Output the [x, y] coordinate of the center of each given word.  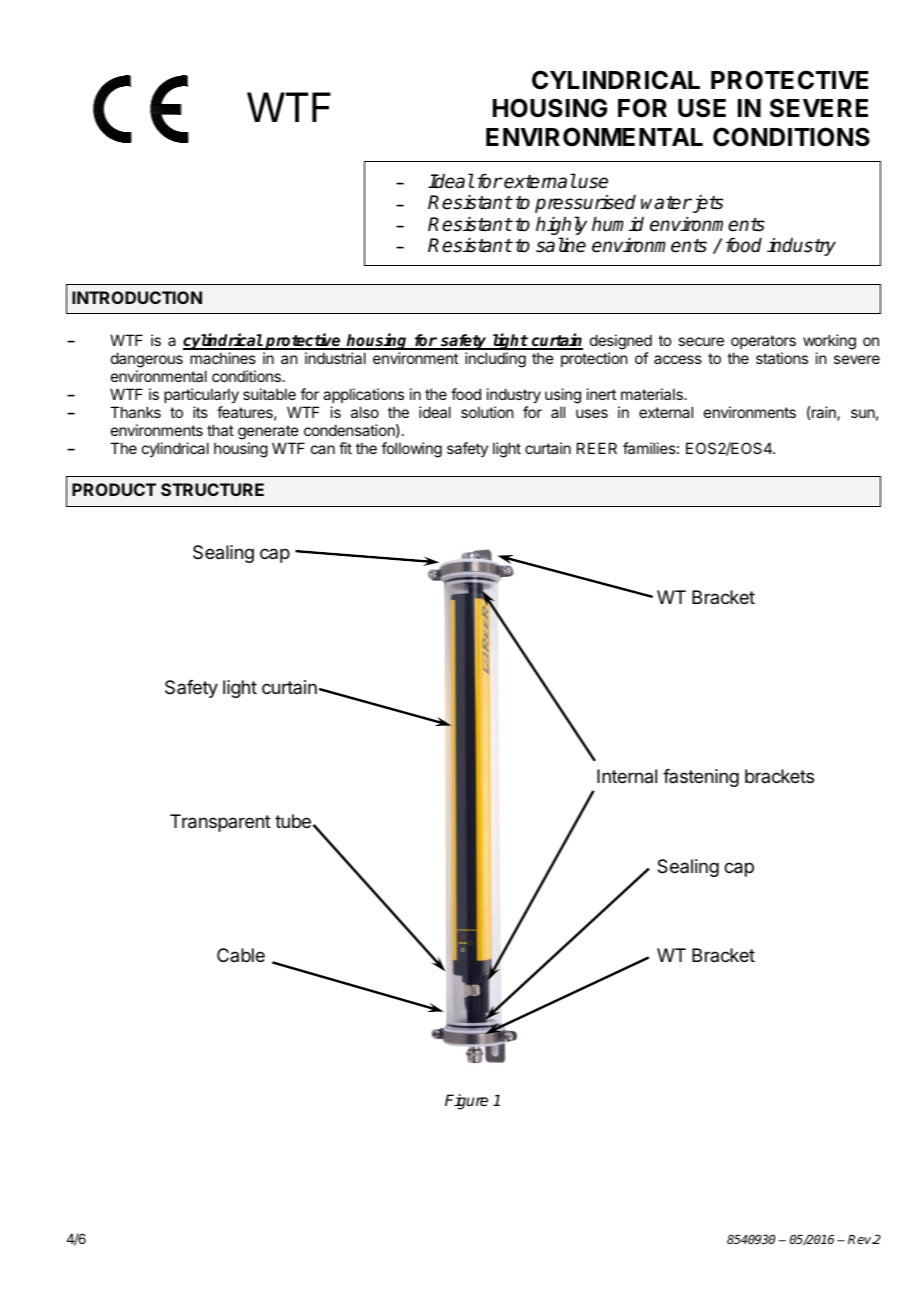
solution [487, 412]
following [411, 450]
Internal [627, 776]
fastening [701, 778]
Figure [466, 1102]
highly [561, 227]
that [220, 430]
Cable [241, 955]
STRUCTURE [212, 489]
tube [293, 821]
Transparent [220, 823]
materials [653, 394]
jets [706, 204]
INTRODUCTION [137, 297]
